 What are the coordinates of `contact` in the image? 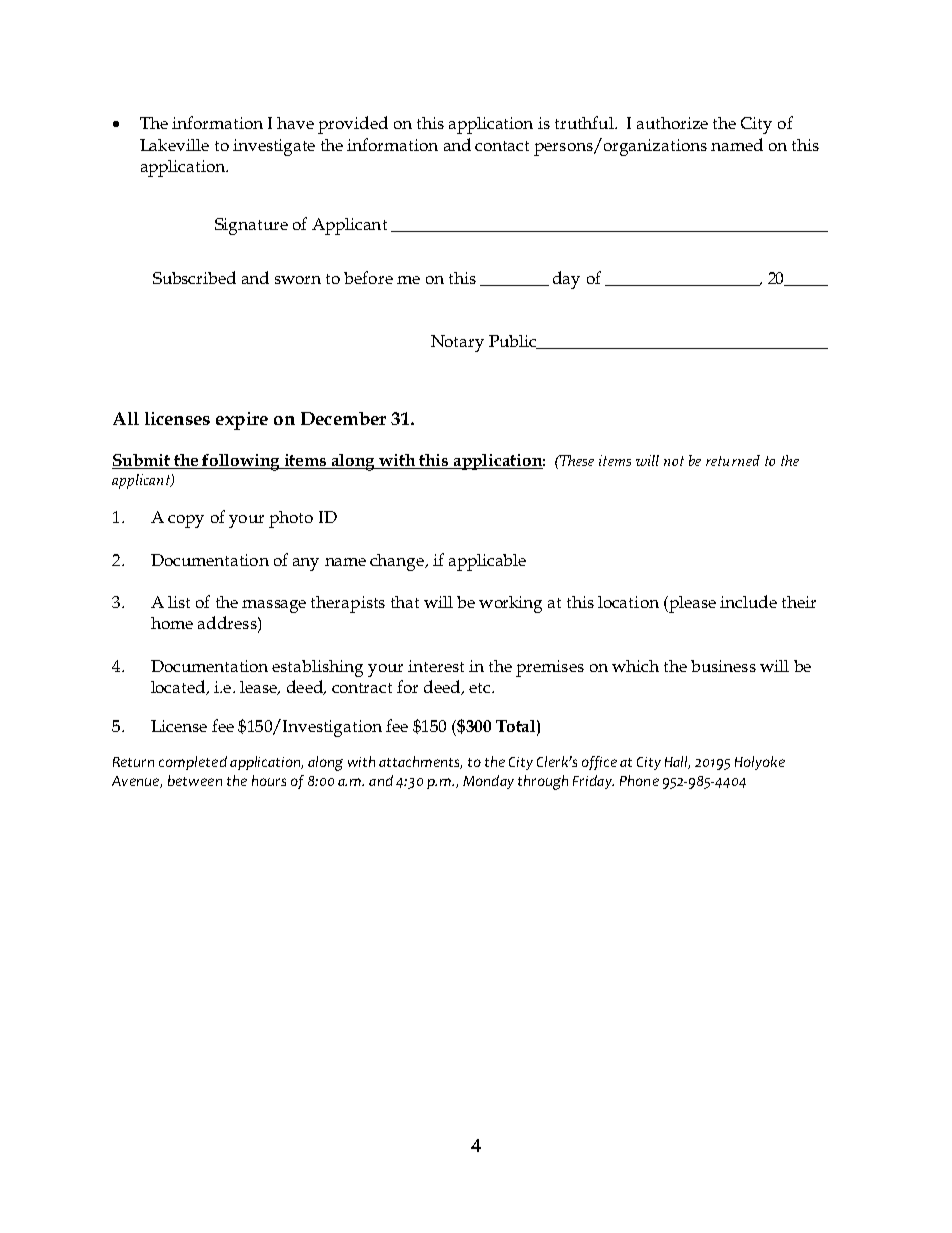 It's located at (502, 146).
